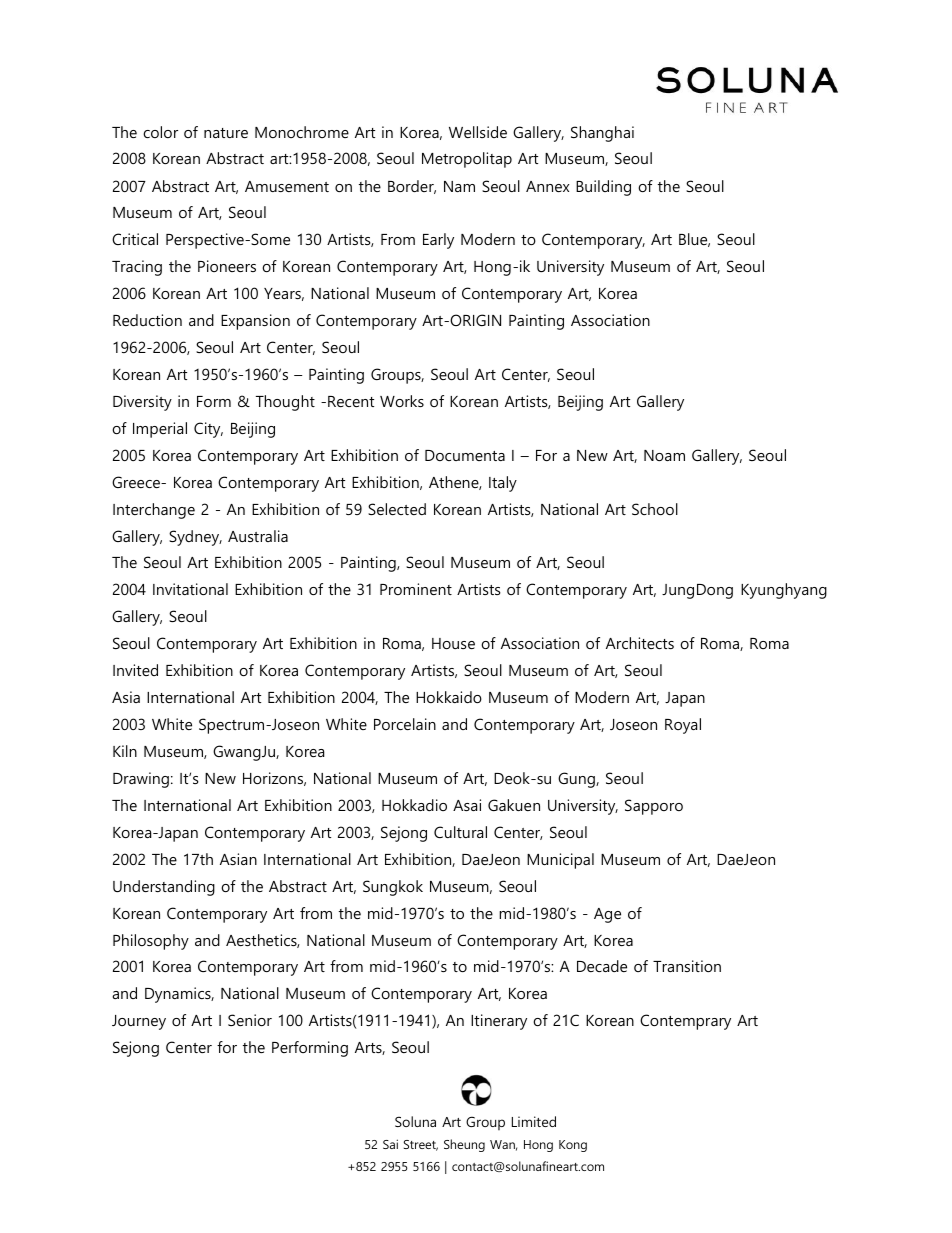 This image has width=952, height=1233. What do you see at coordinates (154, 511) in the image?
I see `Interchange` at bounding box center [154, 511].
